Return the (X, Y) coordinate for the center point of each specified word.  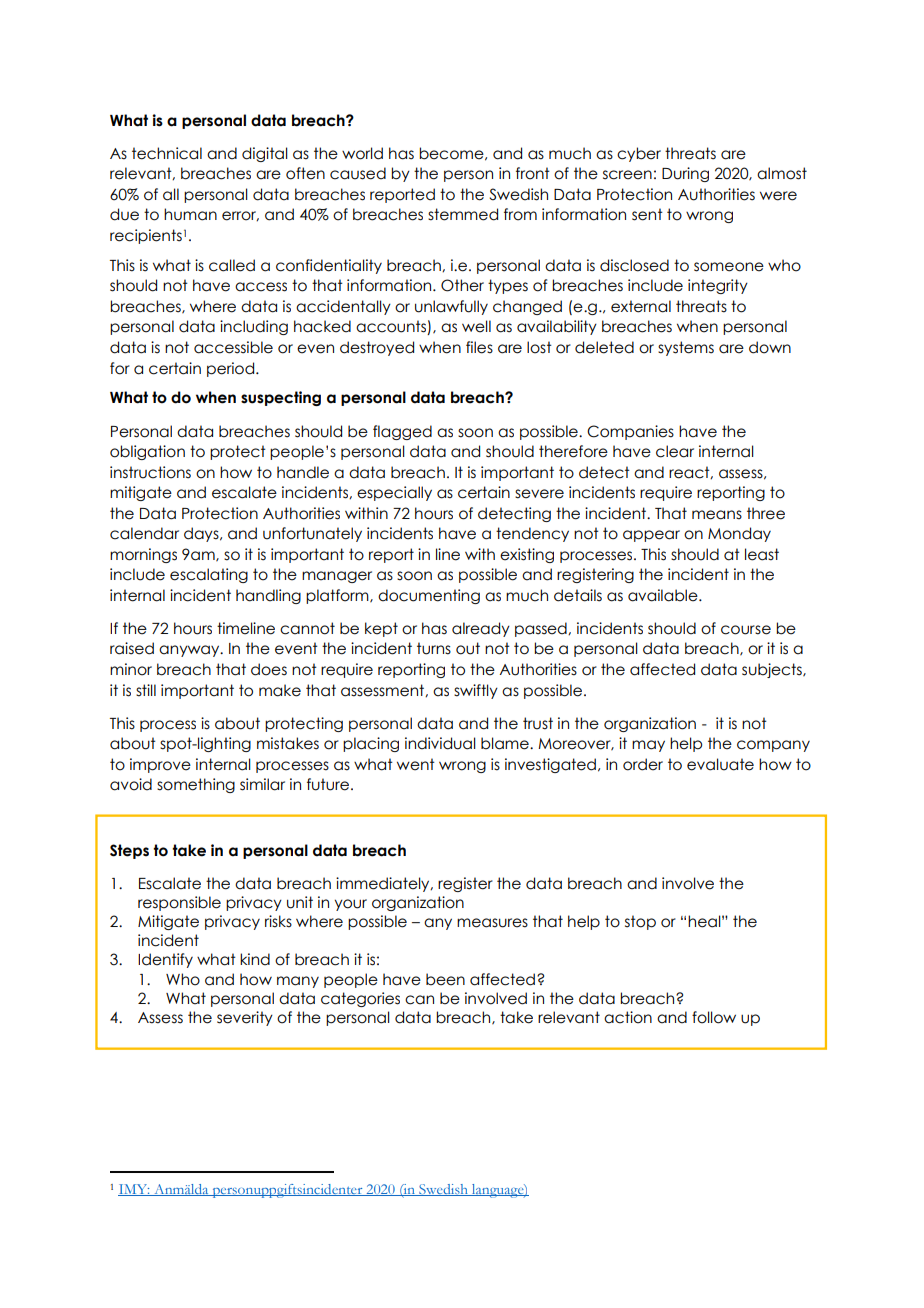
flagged (402, 432)
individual (440, 743)
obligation (147, 452)
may (648, 746)
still (146, 690)
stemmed (463, 214)
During (685, 174)
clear (675, 451)
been (445, 979)
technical (167, 153)
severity (245, 1018)
